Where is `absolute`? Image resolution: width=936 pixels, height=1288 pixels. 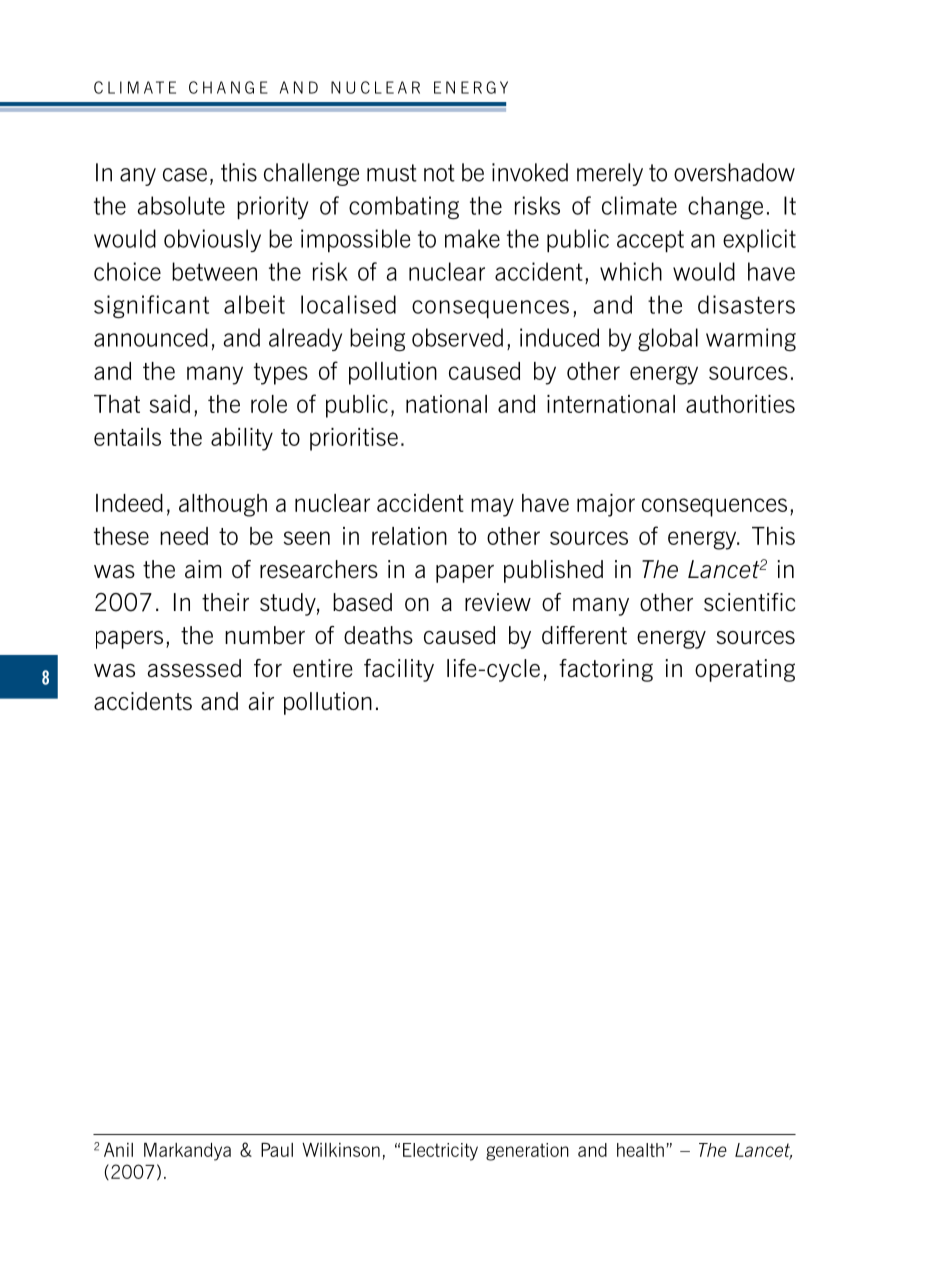
absolute is located at coordinates (181, 205).
